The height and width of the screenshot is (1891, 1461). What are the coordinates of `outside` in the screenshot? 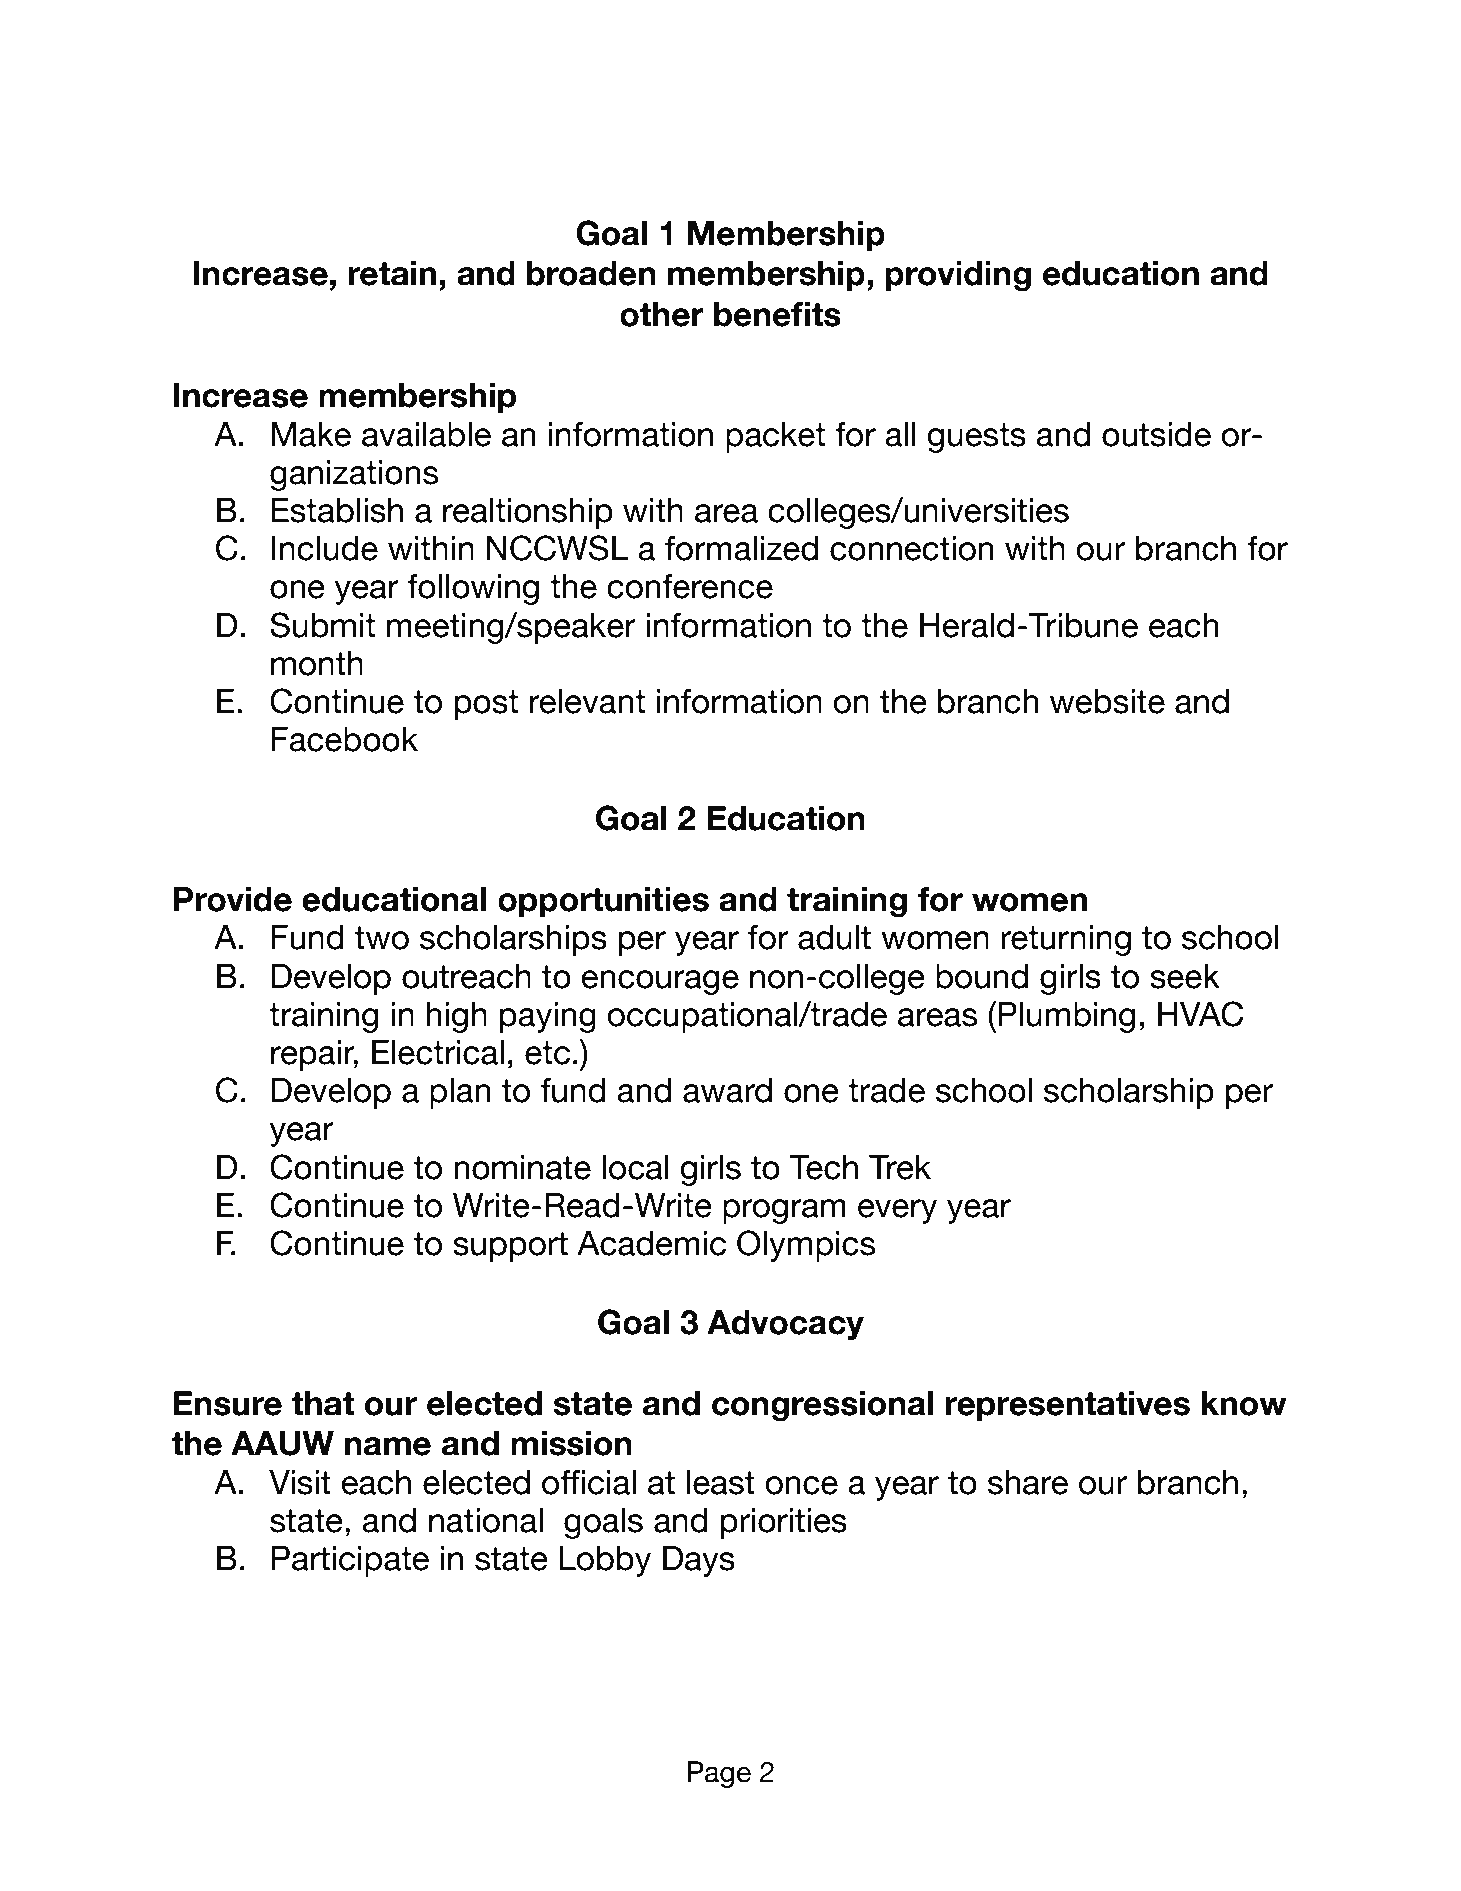 It's located at (1156, 434).
